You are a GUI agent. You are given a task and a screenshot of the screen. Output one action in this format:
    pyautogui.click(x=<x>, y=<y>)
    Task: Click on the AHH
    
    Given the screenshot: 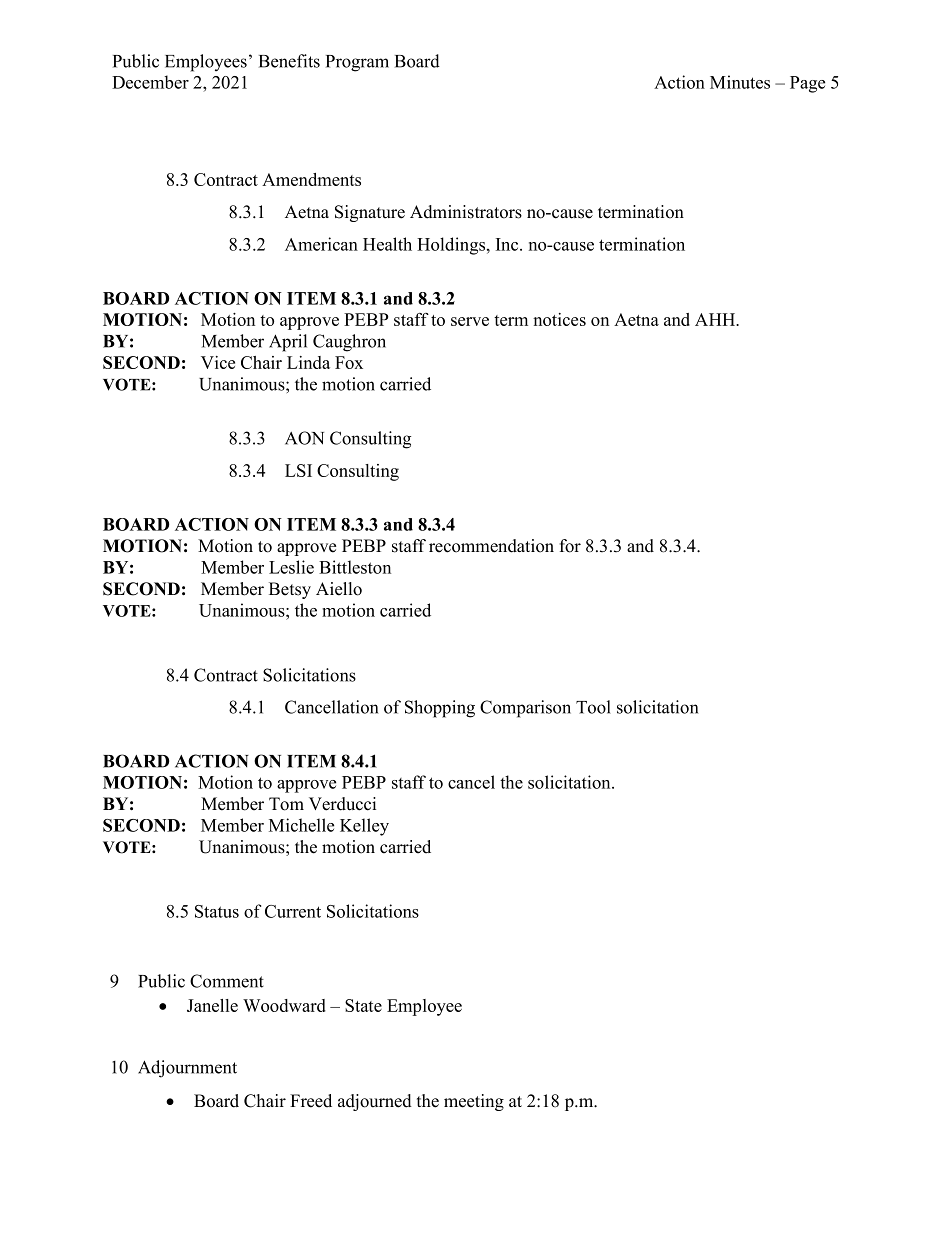 What is the action you would take?
    pyautogui.click(x=716, y=319)
